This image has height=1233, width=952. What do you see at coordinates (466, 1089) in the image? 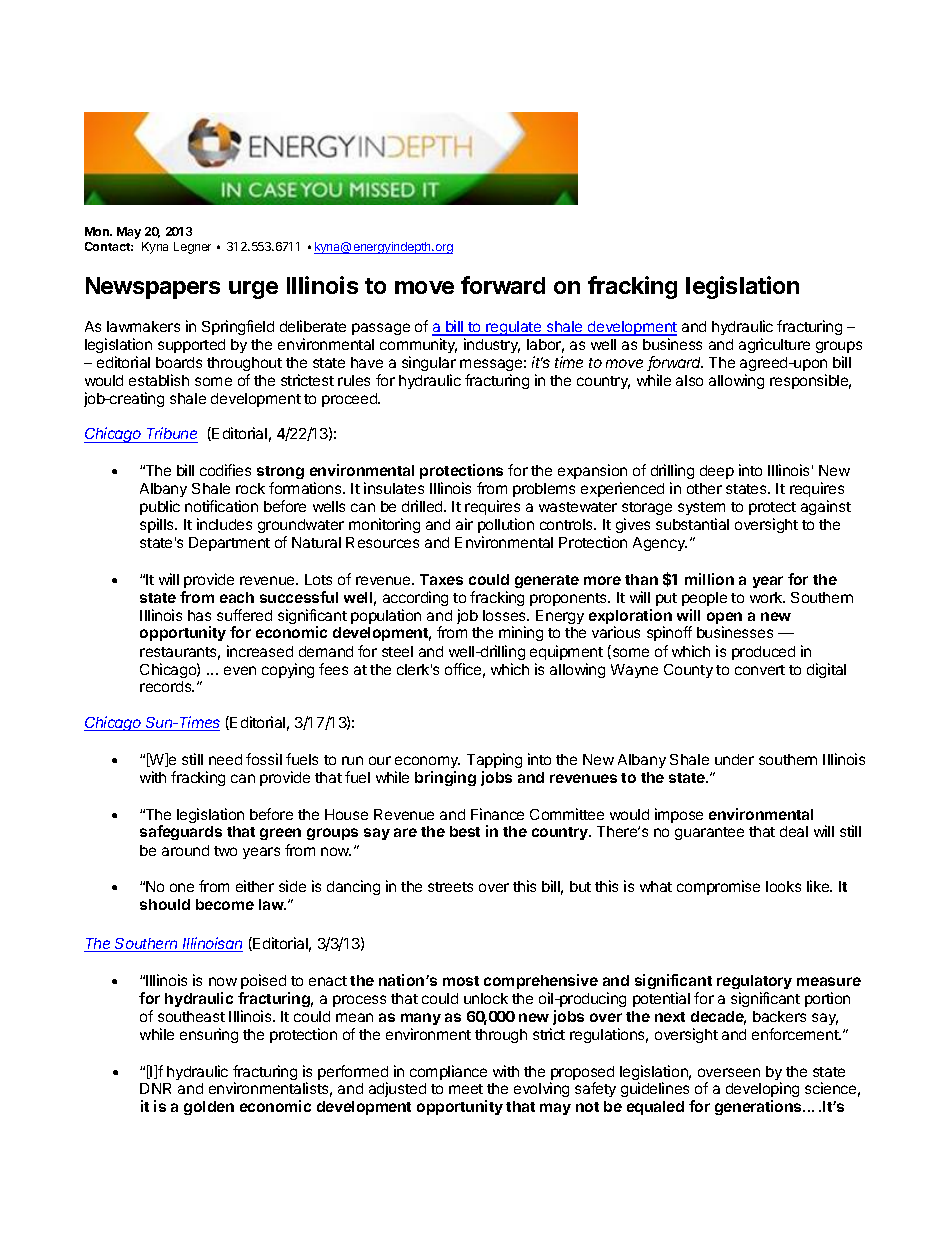
I see `meet` at bounding box center [466, 1089].
